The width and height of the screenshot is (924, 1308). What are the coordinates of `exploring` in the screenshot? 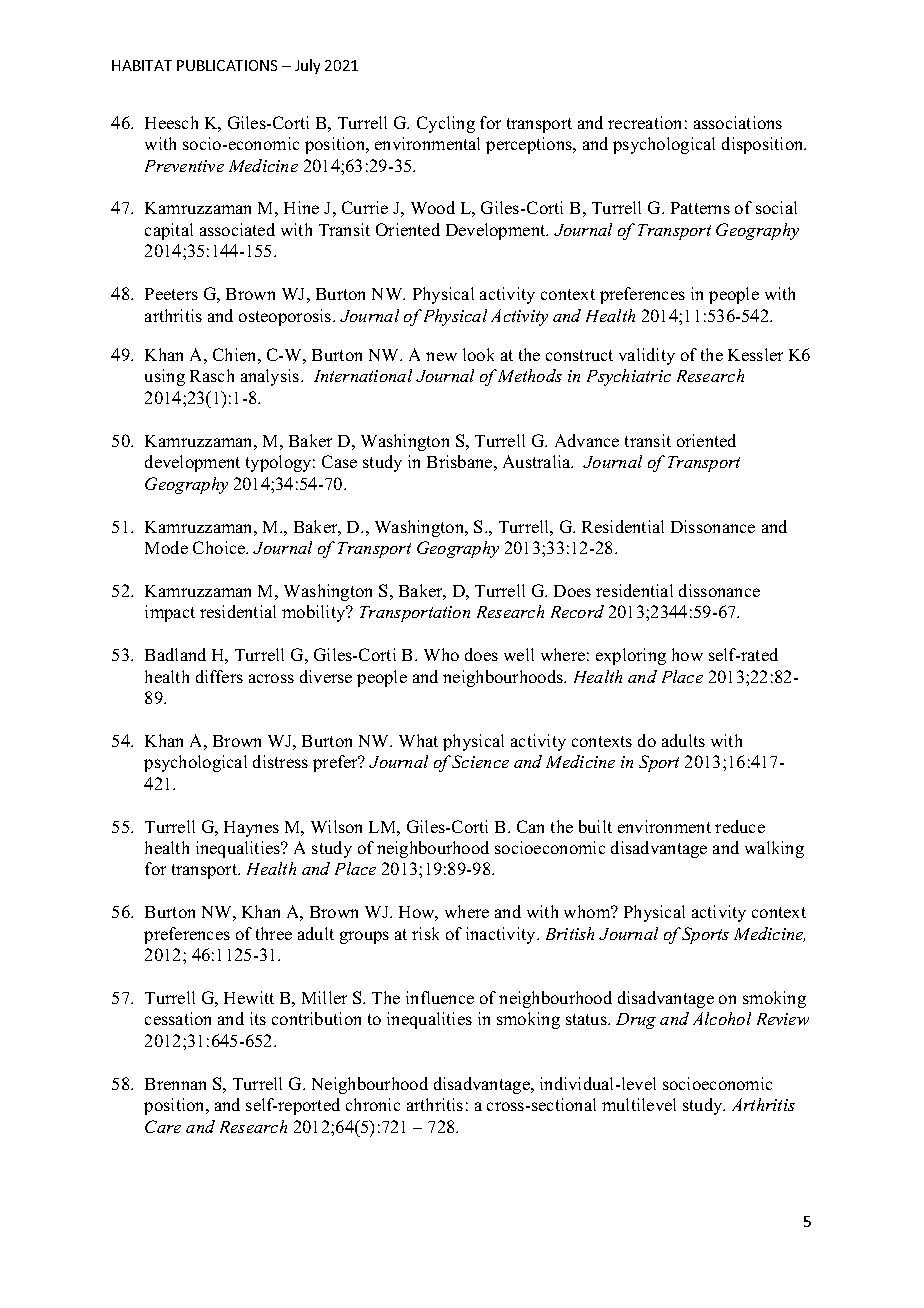 It's located at (631, 656).
